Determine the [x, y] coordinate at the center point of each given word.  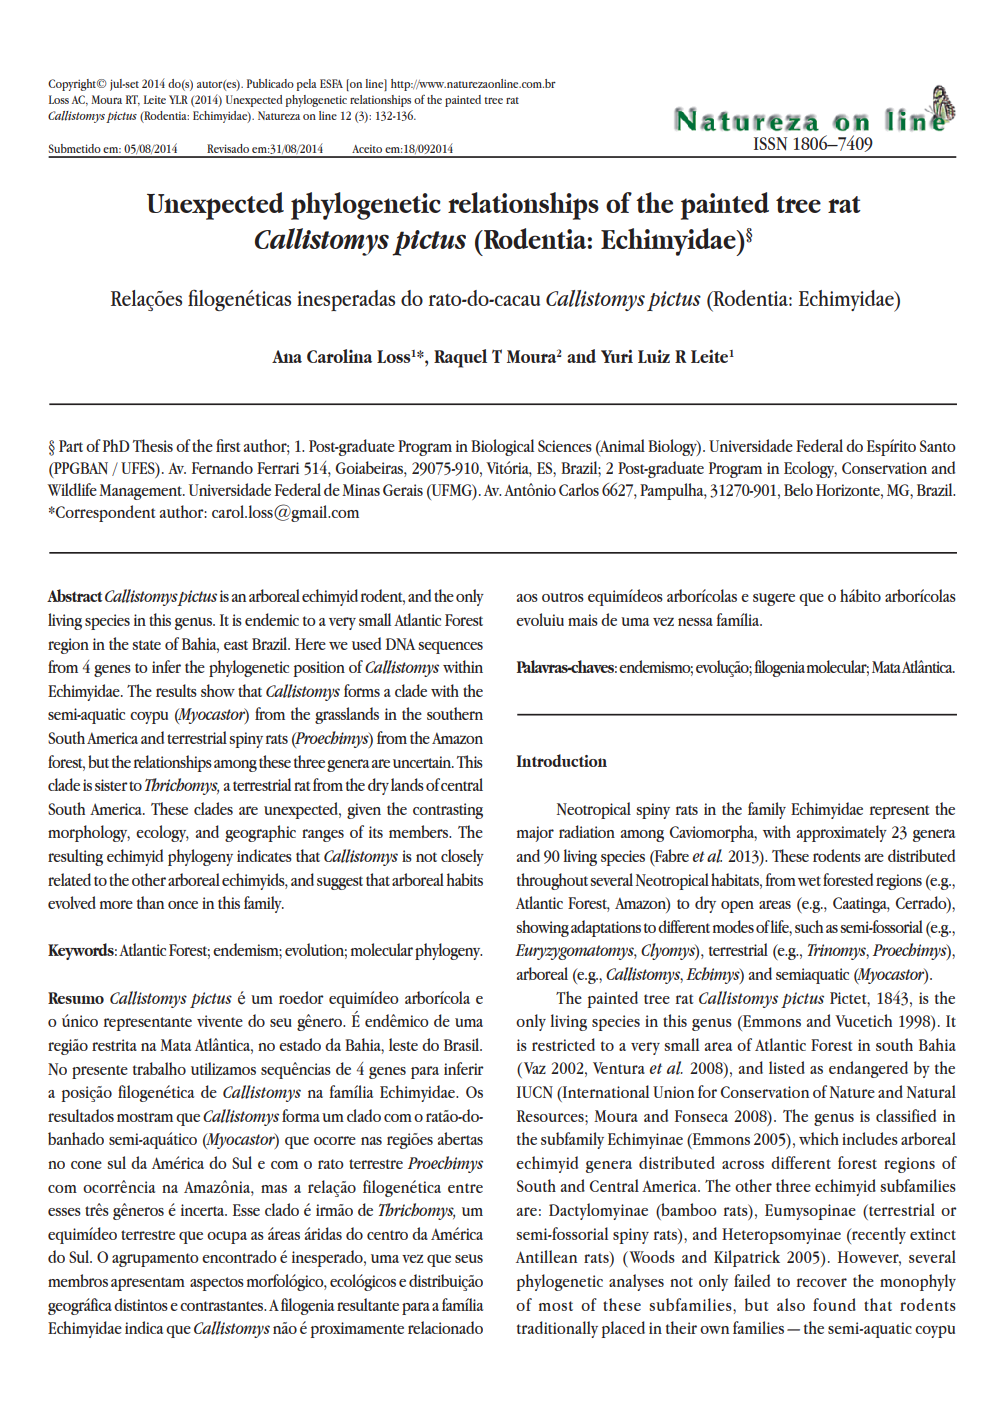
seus [469, 1258]
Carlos [579, 489]
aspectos [217, 1284]
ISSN [770, 144]
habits [464, 879]
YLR [178, 99]
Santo [938, 446]
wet [809, 881]
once [183, 905]
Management [141, 492]
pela [306, 85]
